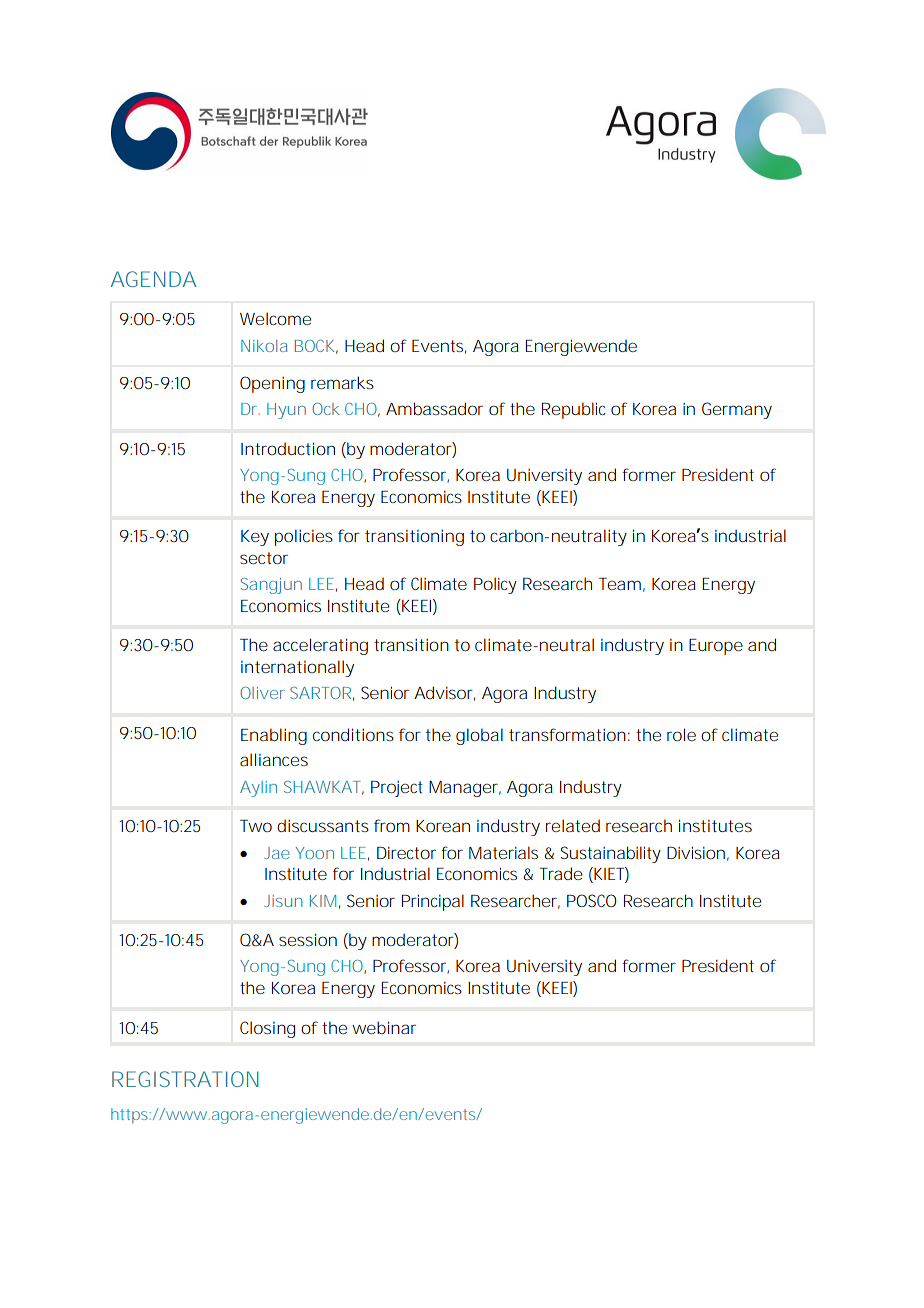 The image size is (924, 1308). Describe the element at coordinates (406, 853) in the screenshot. I see `Director` at that location.
